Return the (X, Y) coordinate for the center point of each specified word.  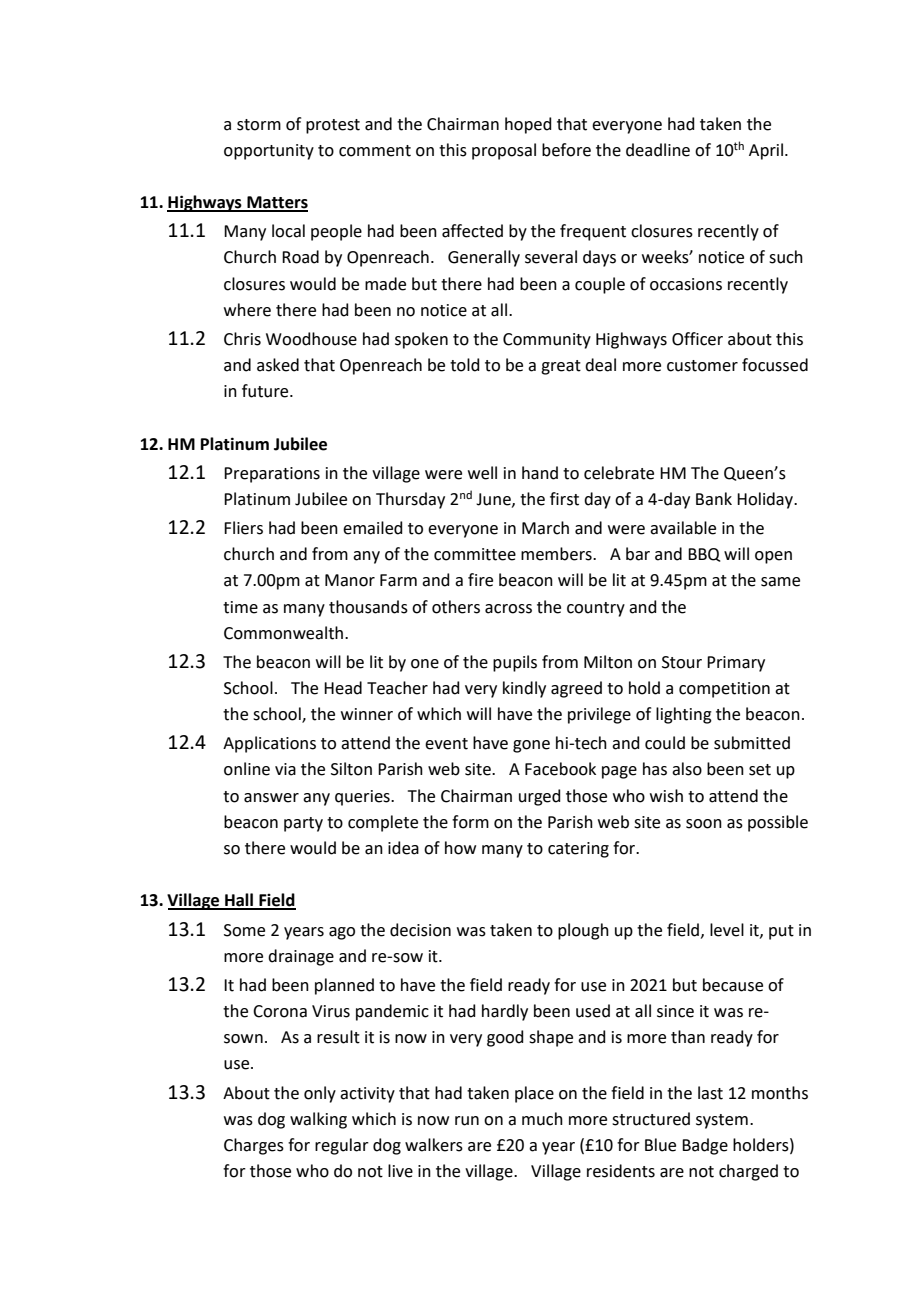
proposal (504, 151)
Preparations (272, 475)
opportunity (269, 152)
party (303, 824)
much (542, 1119)
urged (540, 797)
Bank (714, 499)
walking (318, 1120)
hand (540, 473)
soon (704, 824)
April (767, 151)
